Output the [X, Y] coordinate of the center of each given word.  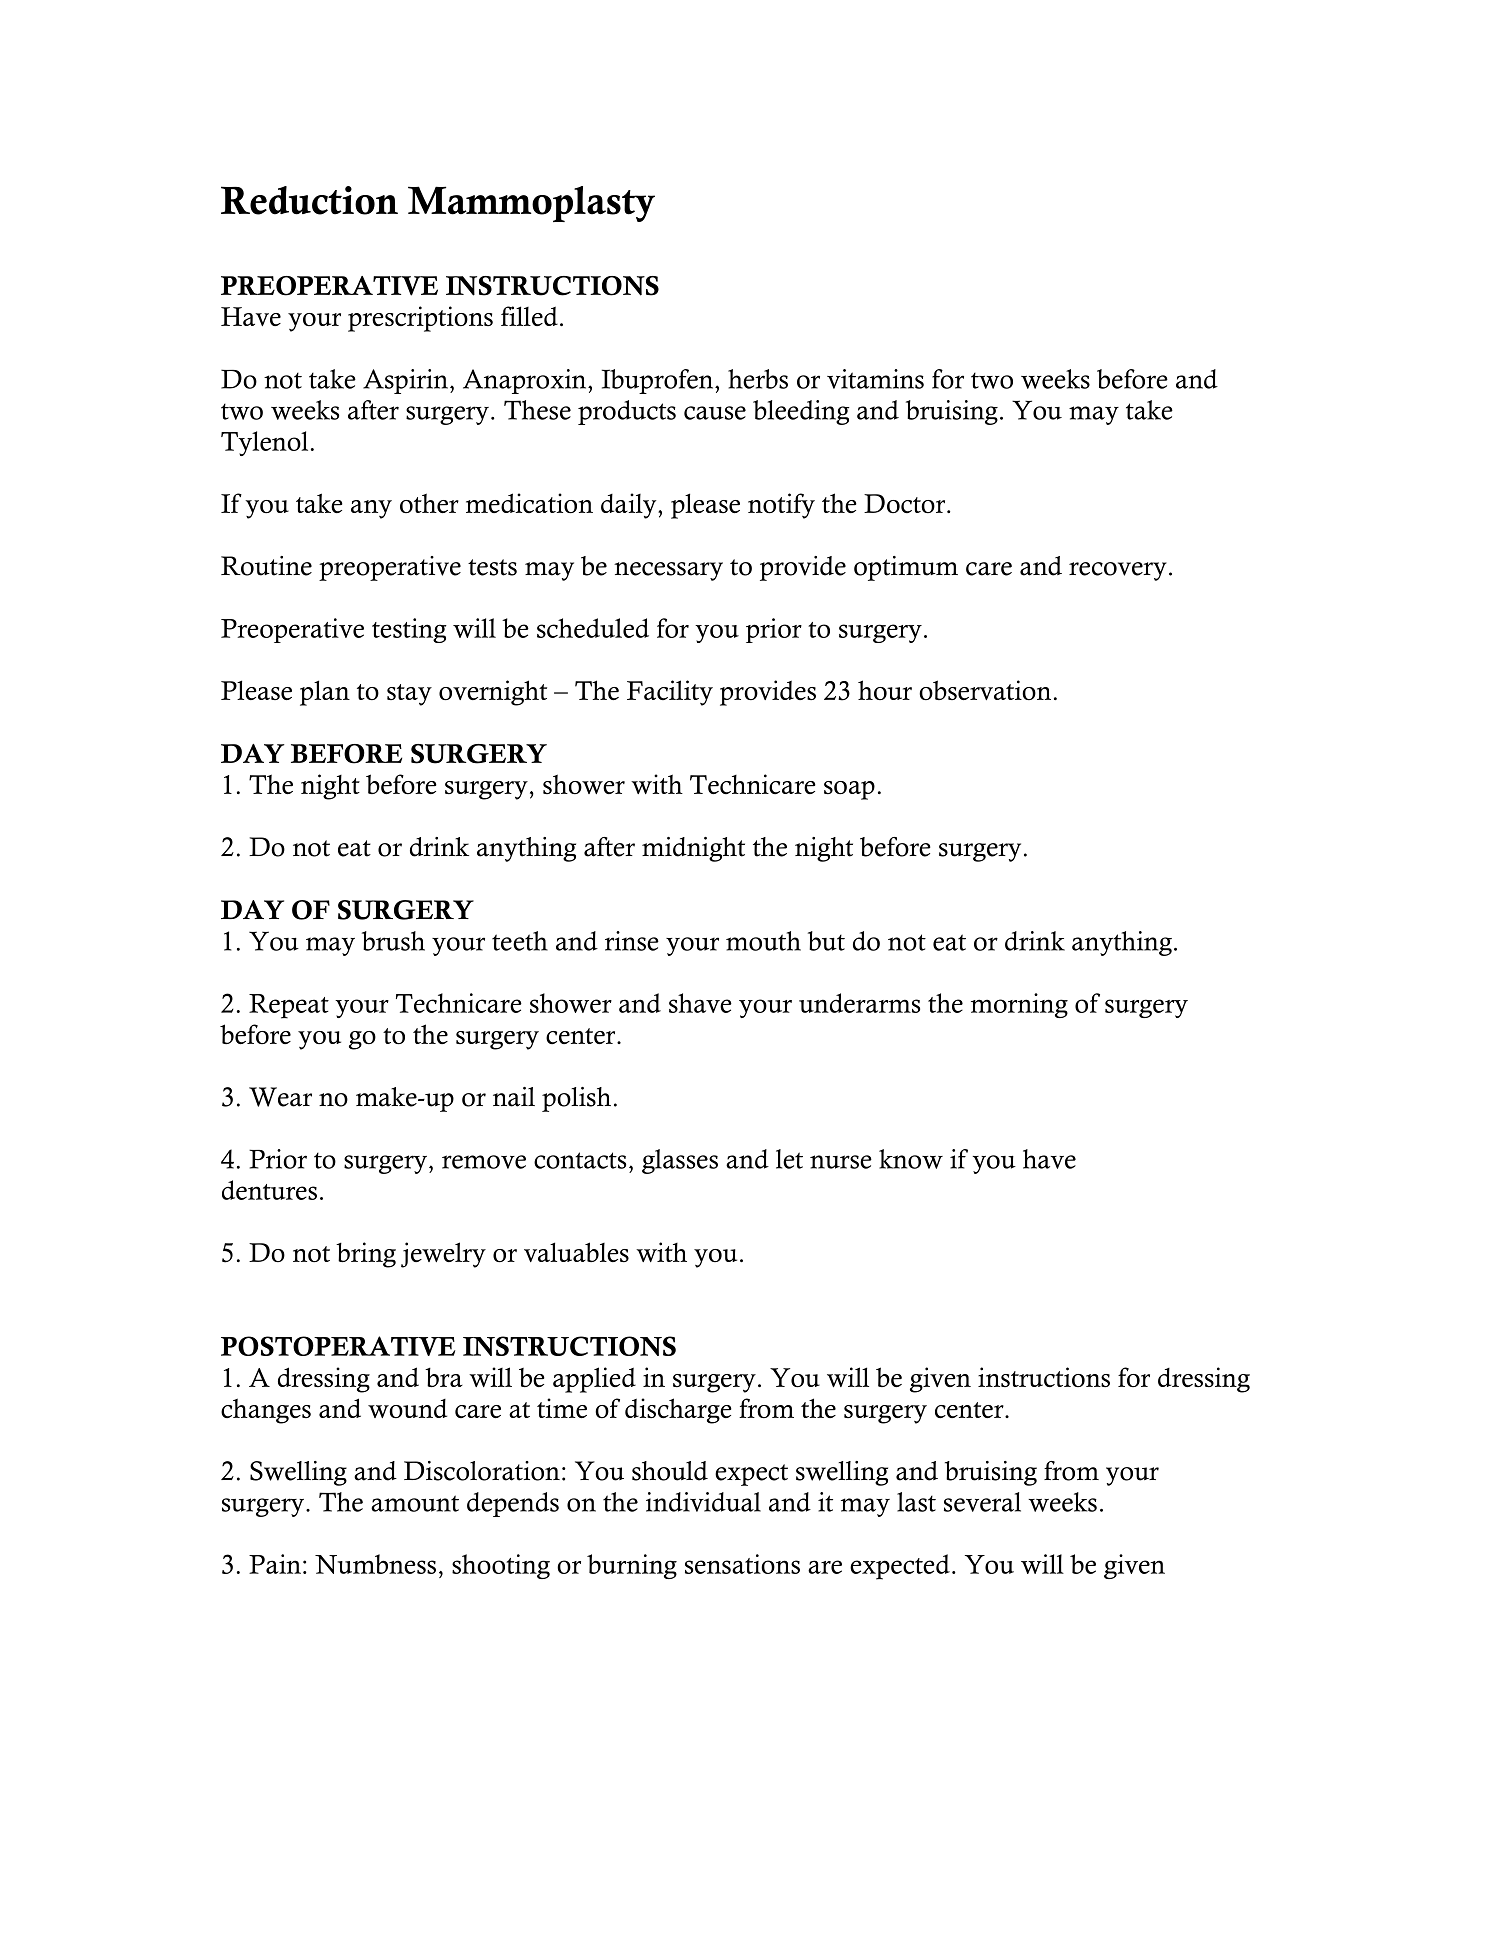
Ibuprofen [659, 381]
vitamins [875, 379]
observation [985, 690]
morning [1019, 1005]
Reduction [309, 200]
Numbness [375, 1564]
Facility [670, 693]
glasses [680, 1161]
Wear [280, 1097]
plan [325, 693]
